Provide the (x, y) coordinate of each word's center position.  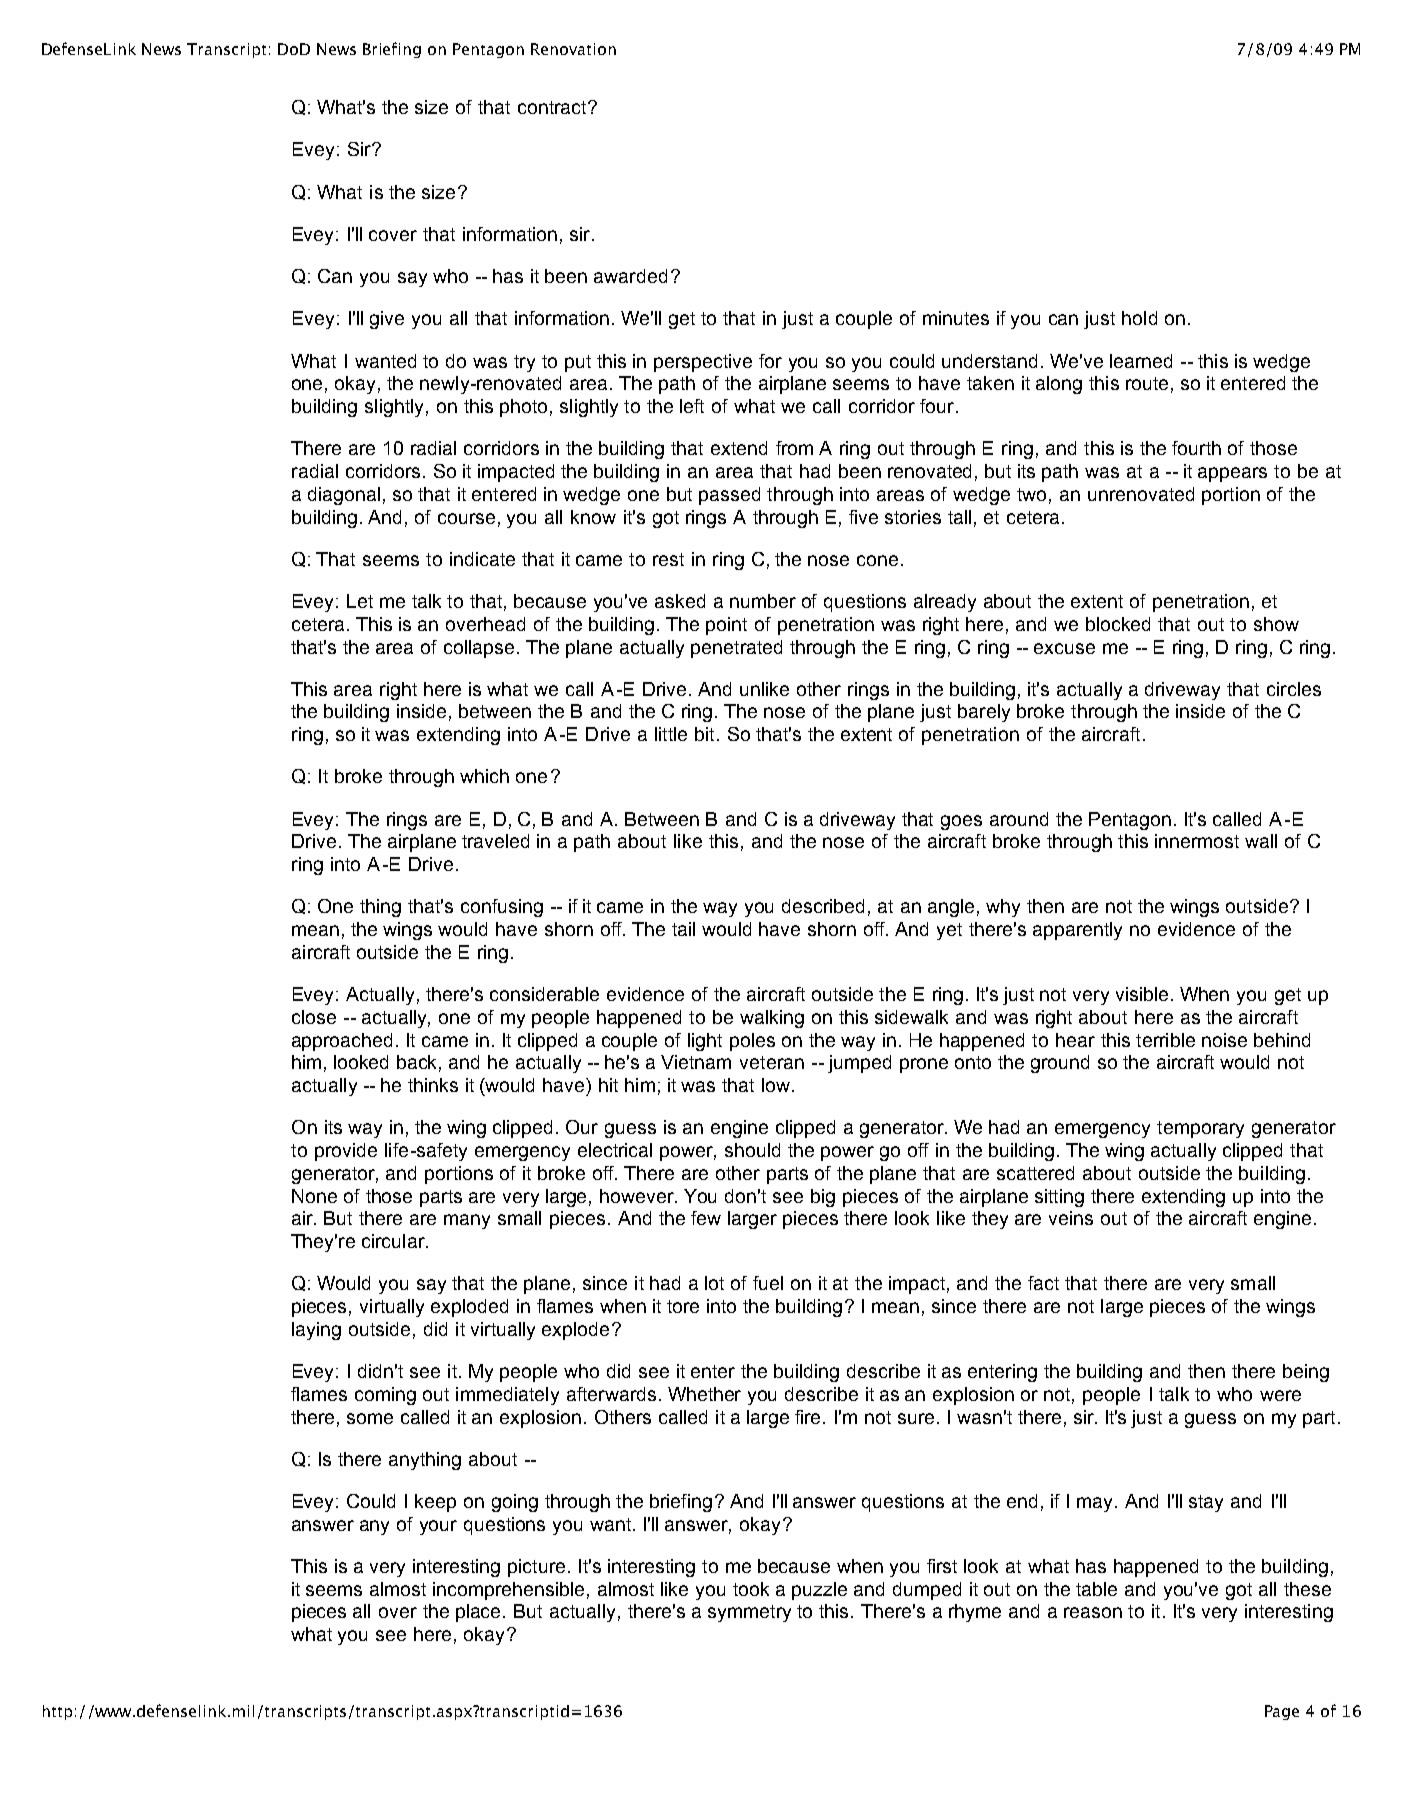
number (763, 601)
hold (1139, 318)
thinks (433, 1085)
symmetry (749, 1613)
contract (553, 107)
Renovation (573, 49)
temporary (1200, 1129)
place (480, 1613)
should (752, 1150)
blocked (1118, 624)
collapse (479, 649)
